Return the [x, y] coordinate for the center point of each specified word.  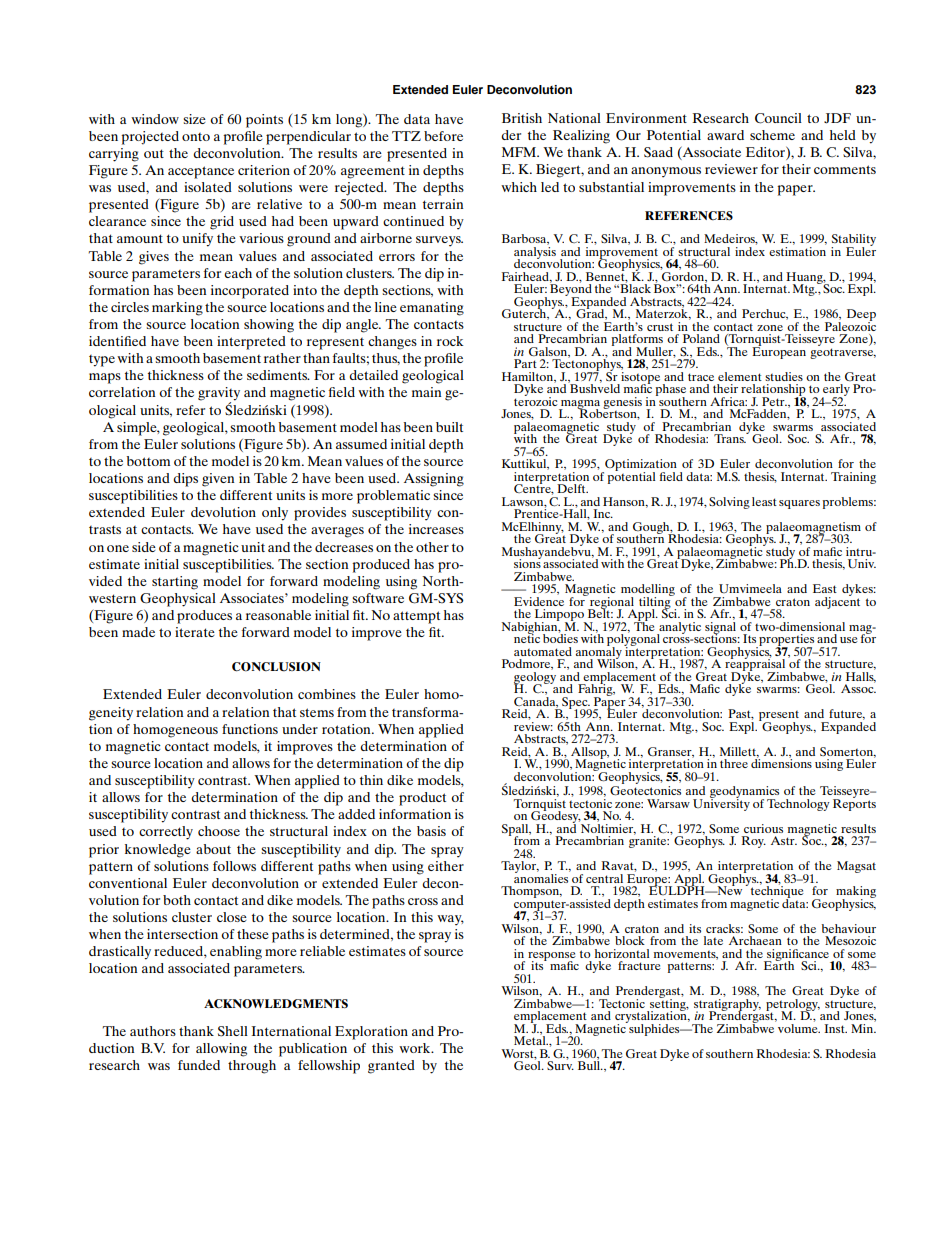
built [449, 427]
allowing [221, 1050]
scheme [772, 135]
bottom [148, 461]
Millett [739, 752]
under [300, 729]
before [443, 136]
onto [196, 137]
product [422, 799]
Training [853, 478]
